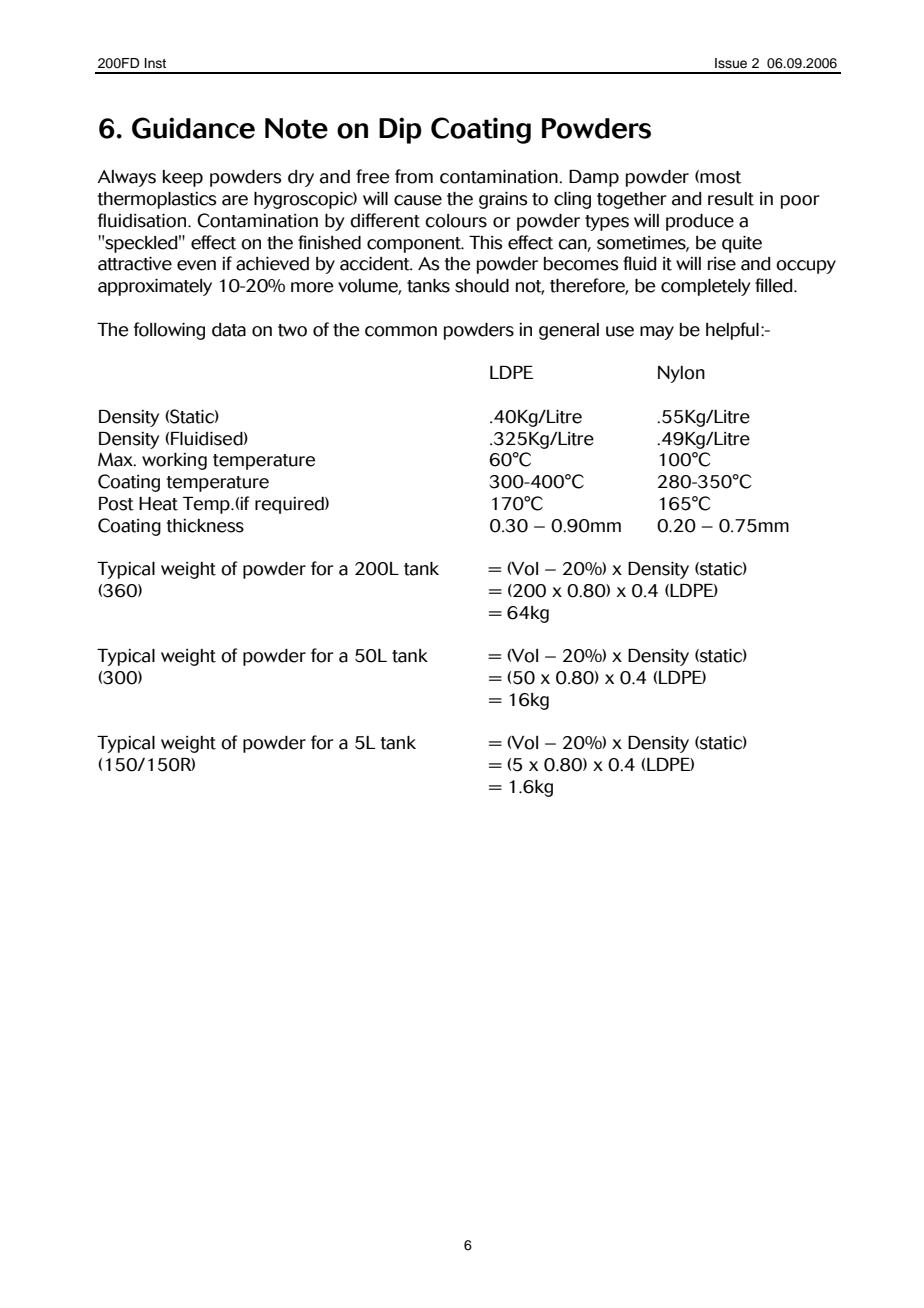 This document has width=924, height=1308. What do you see at coordinates (414, 176) in the document?
I see `from` at bounding box center [414, 176].
